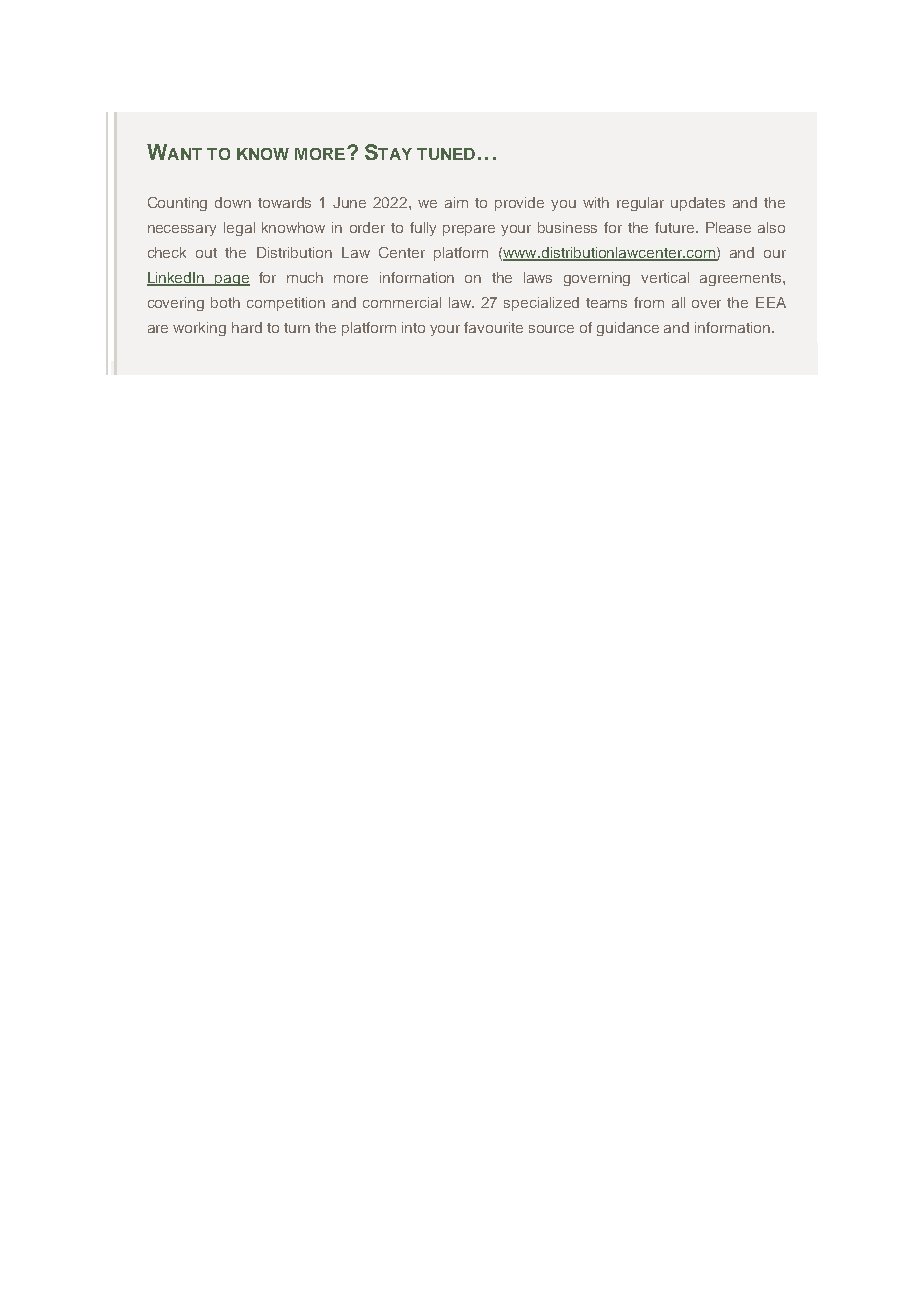 The image size is (924, 1308). What do you see at coordinates (247, 327) in the screenshot?
I see `hard` at bounding box center [247, 327].
